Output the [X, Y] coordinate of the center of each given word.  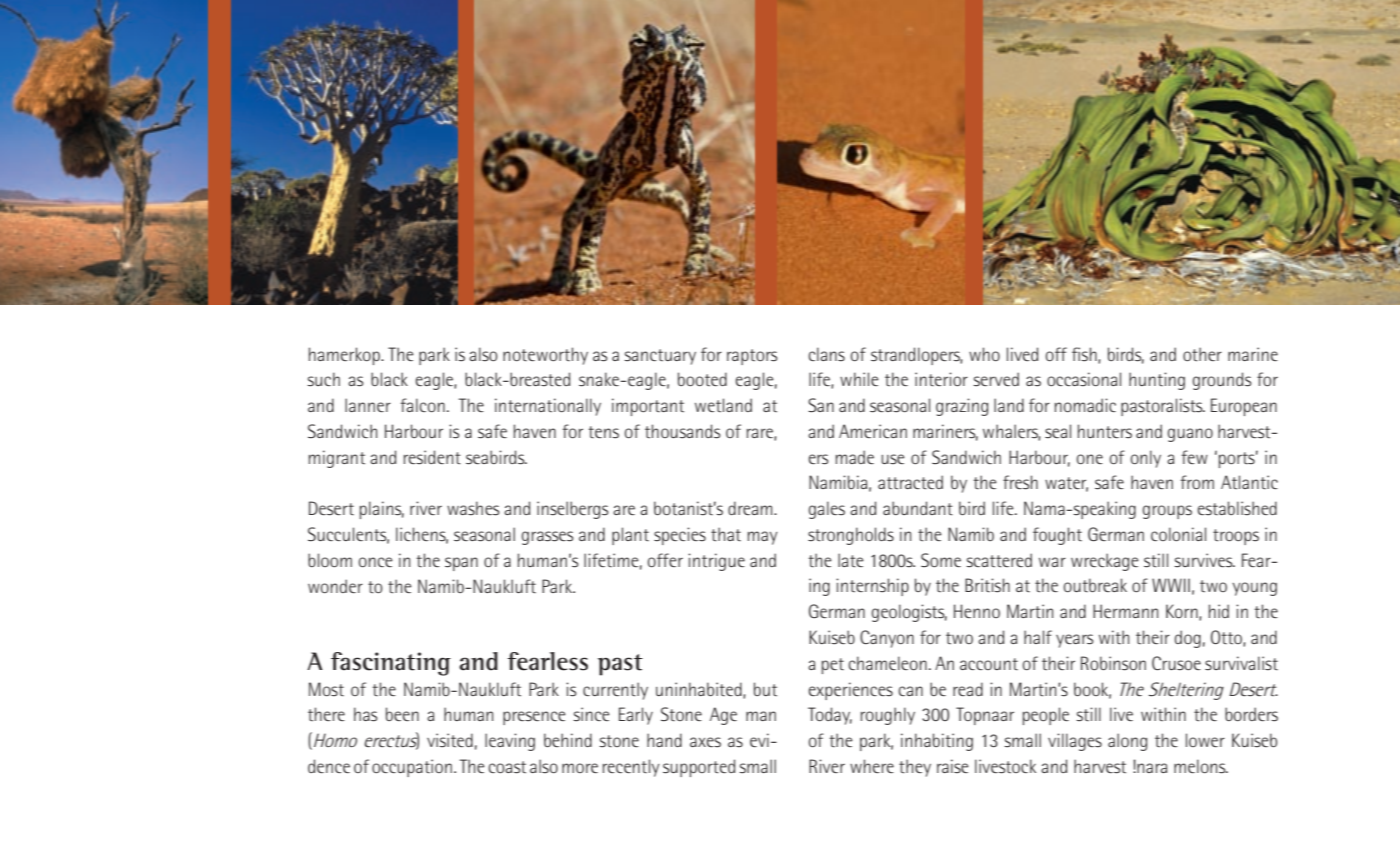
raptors [752, 357]
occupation [412, 768]
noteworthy [545, 356]
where [872, 766]
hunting [1157, 381]
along [1127, 742]
